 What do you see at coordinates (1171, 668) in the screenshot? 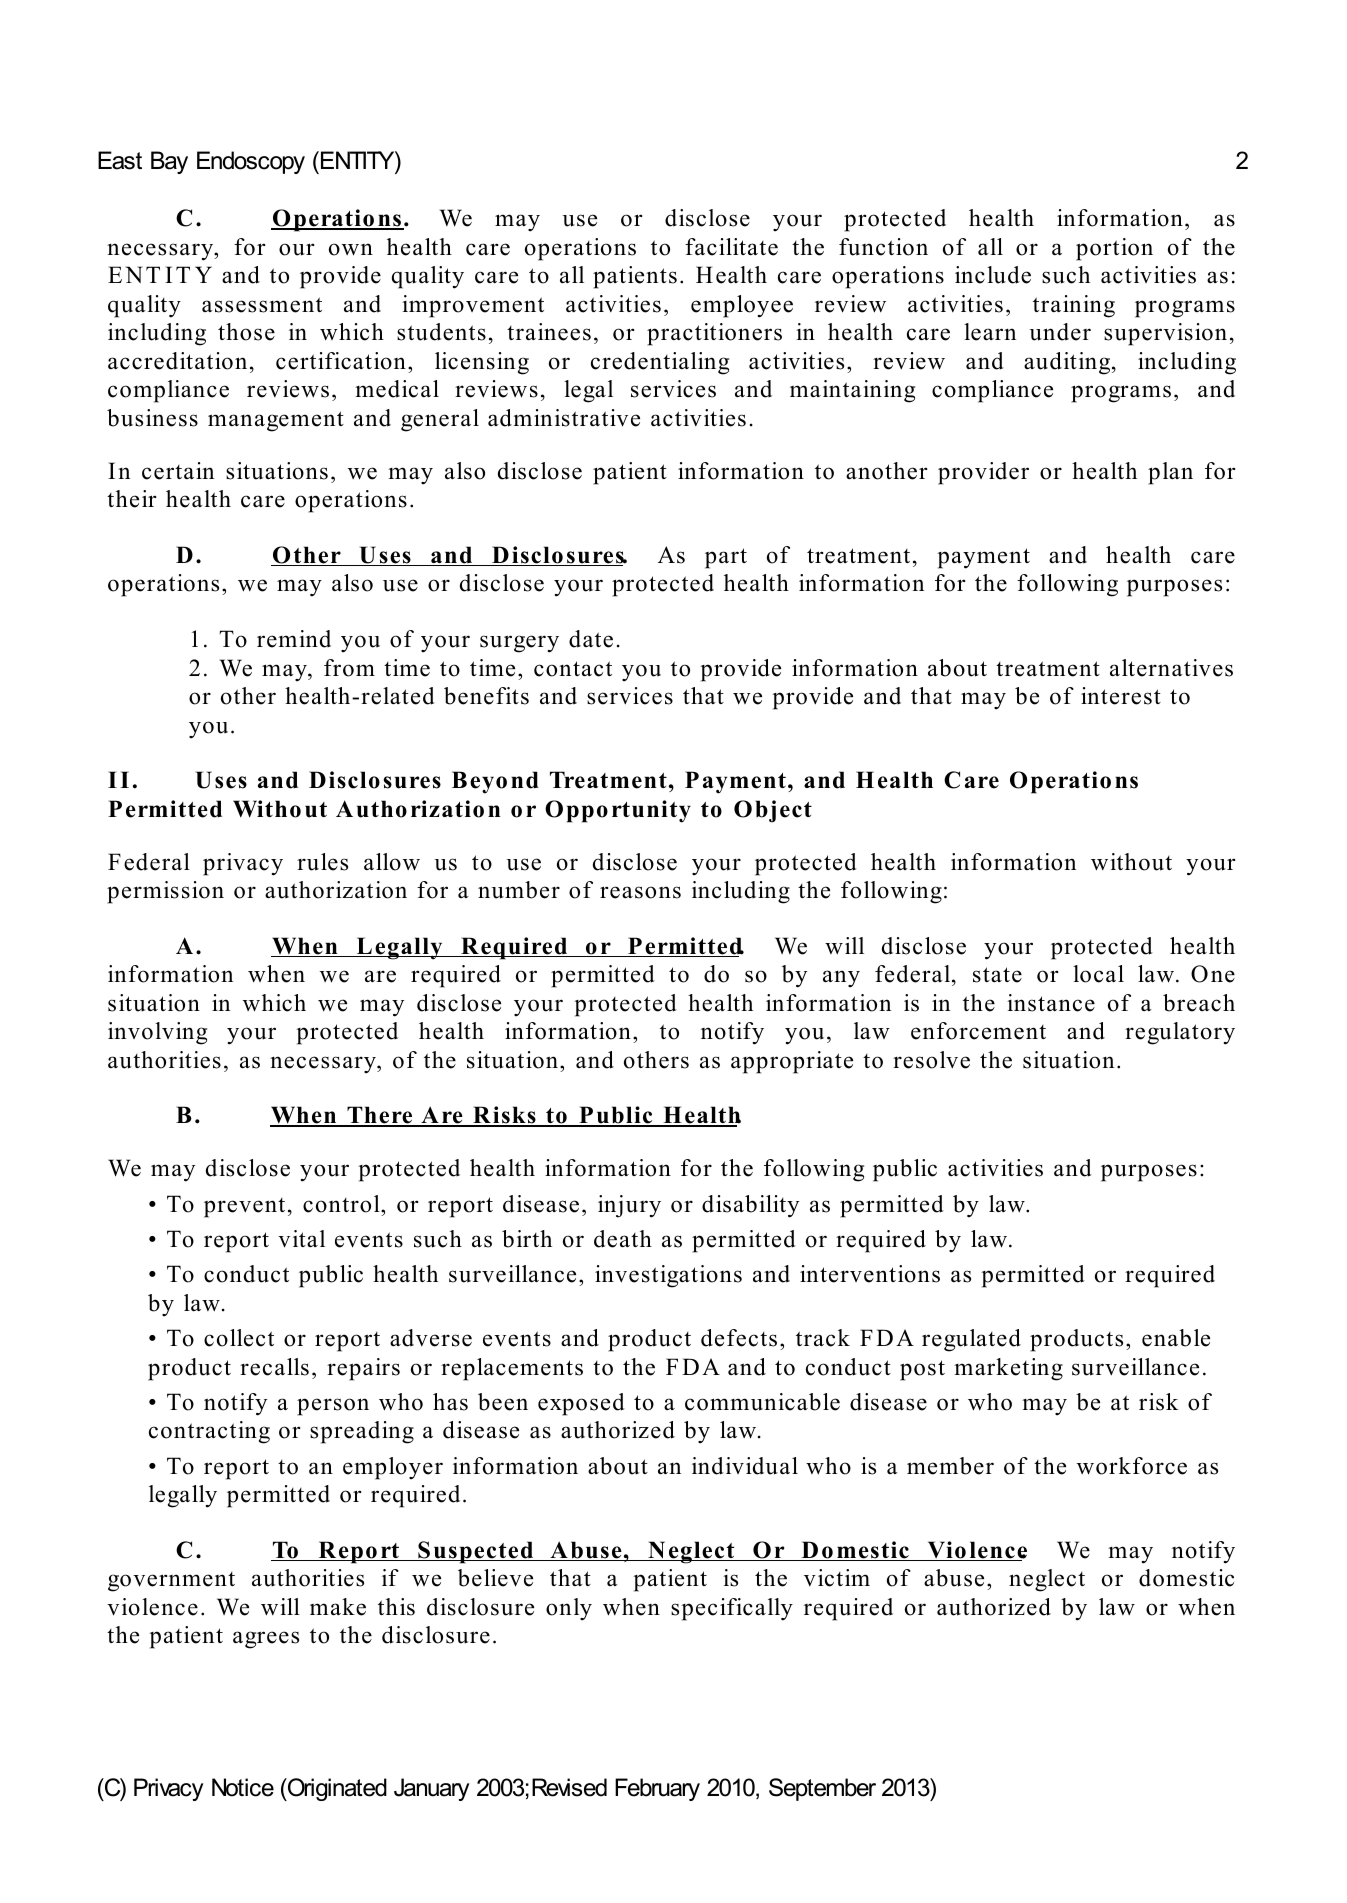
I see `alternatives` at bounding box center [1171, 668].
